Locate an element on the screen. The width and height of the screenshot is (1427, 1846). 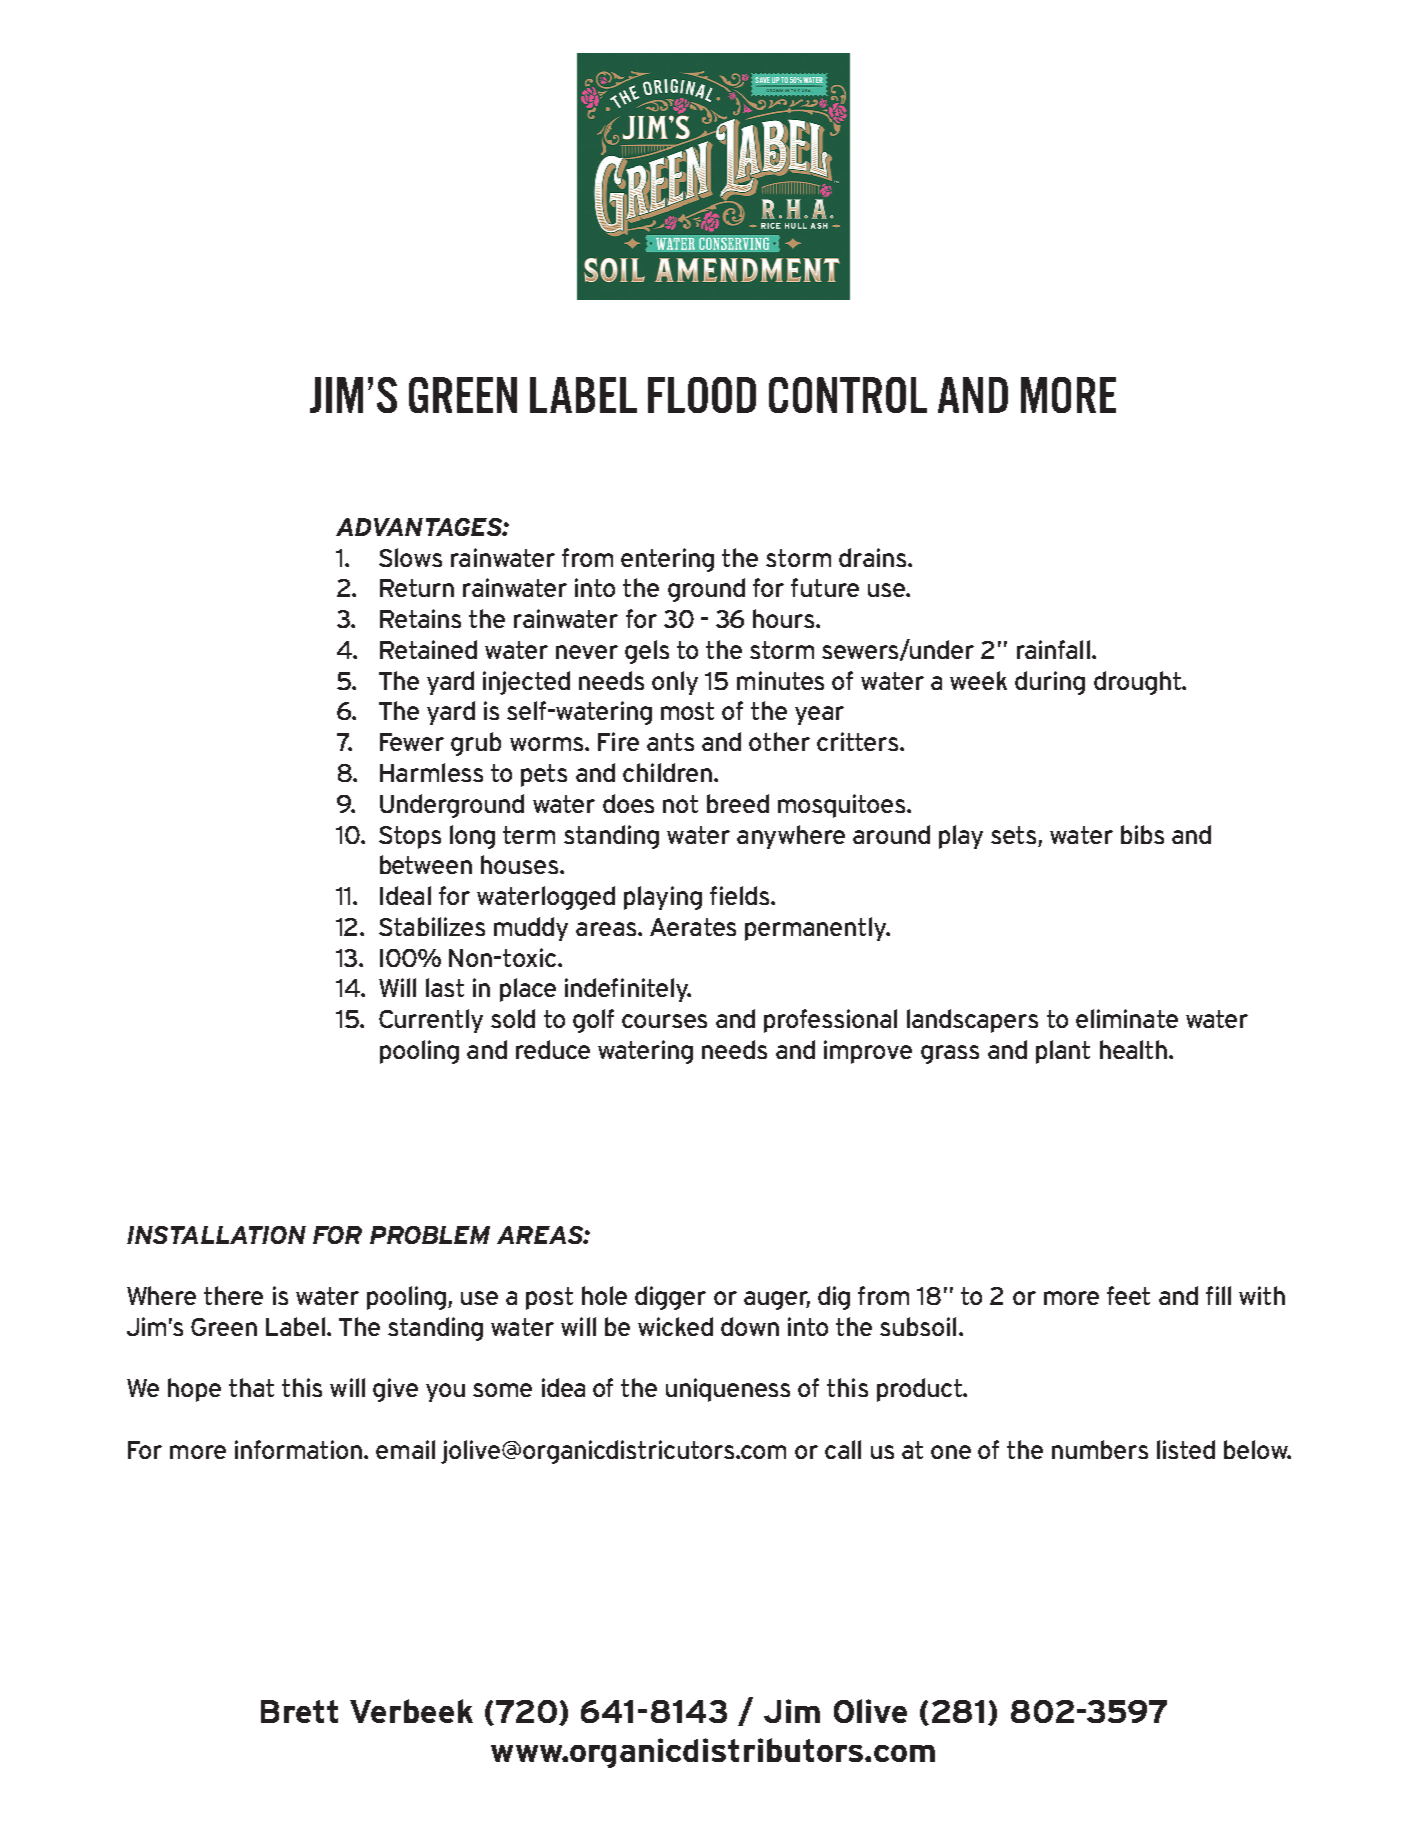
Slows is located at coordinates (410, 557).
